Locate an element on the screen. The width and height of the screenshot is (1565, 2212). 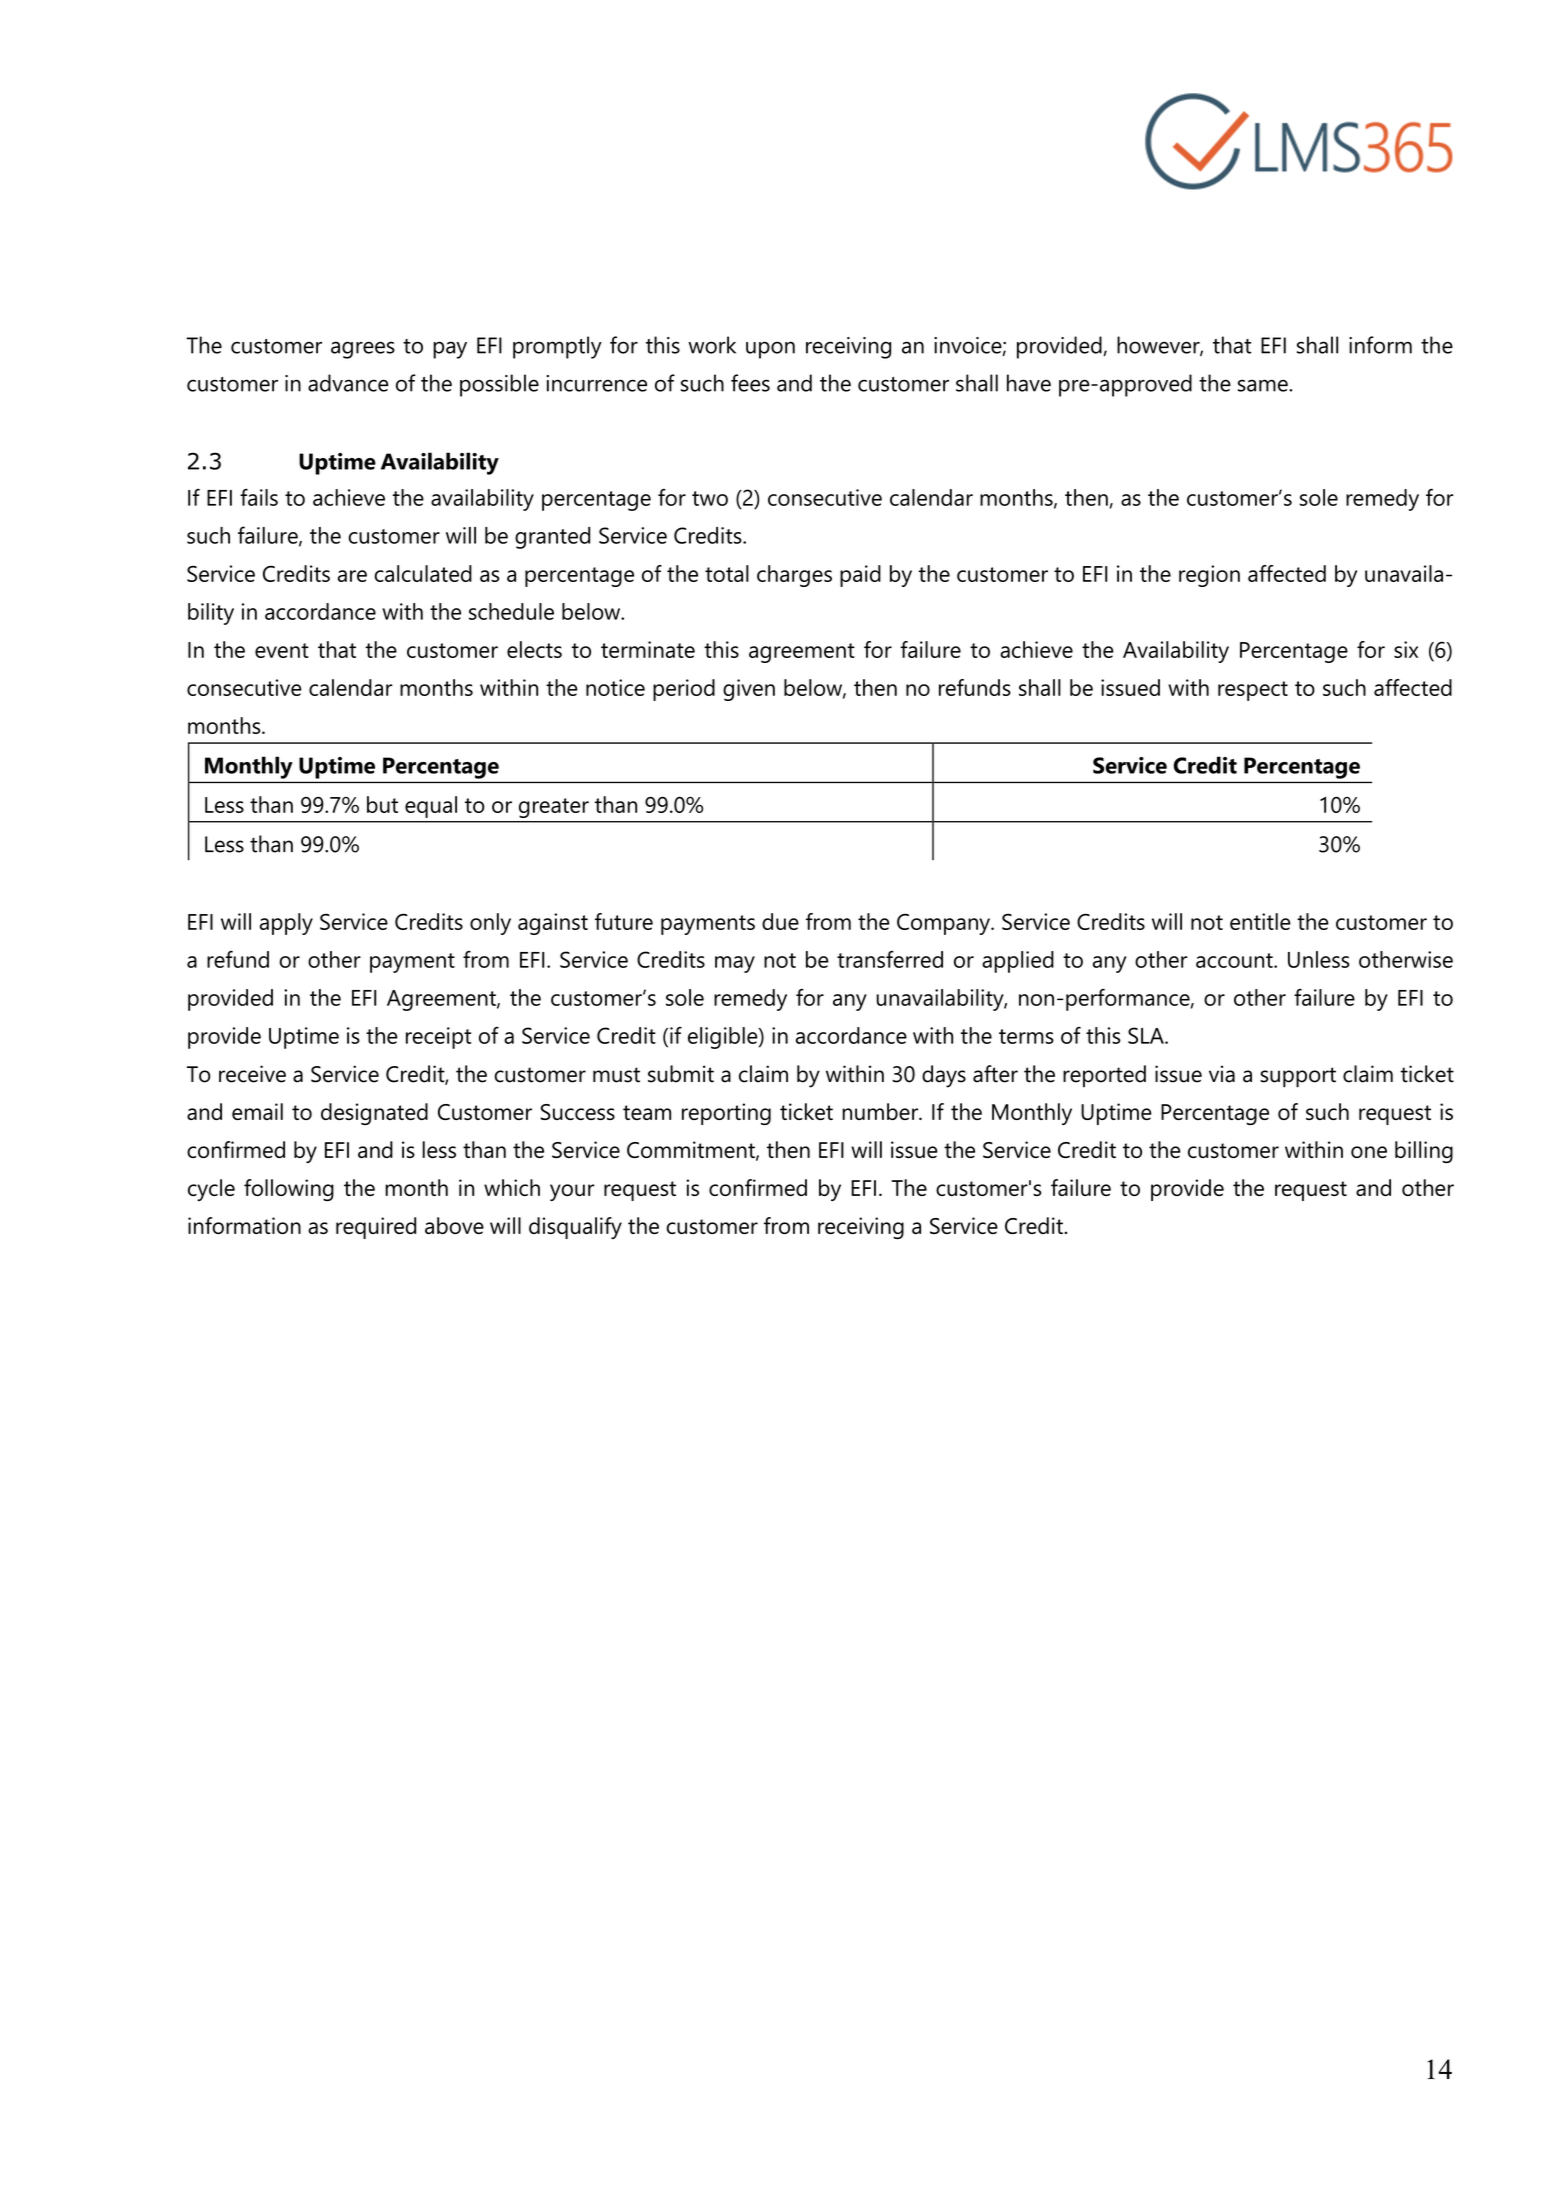
apply is located at coordinates (286, 924).
